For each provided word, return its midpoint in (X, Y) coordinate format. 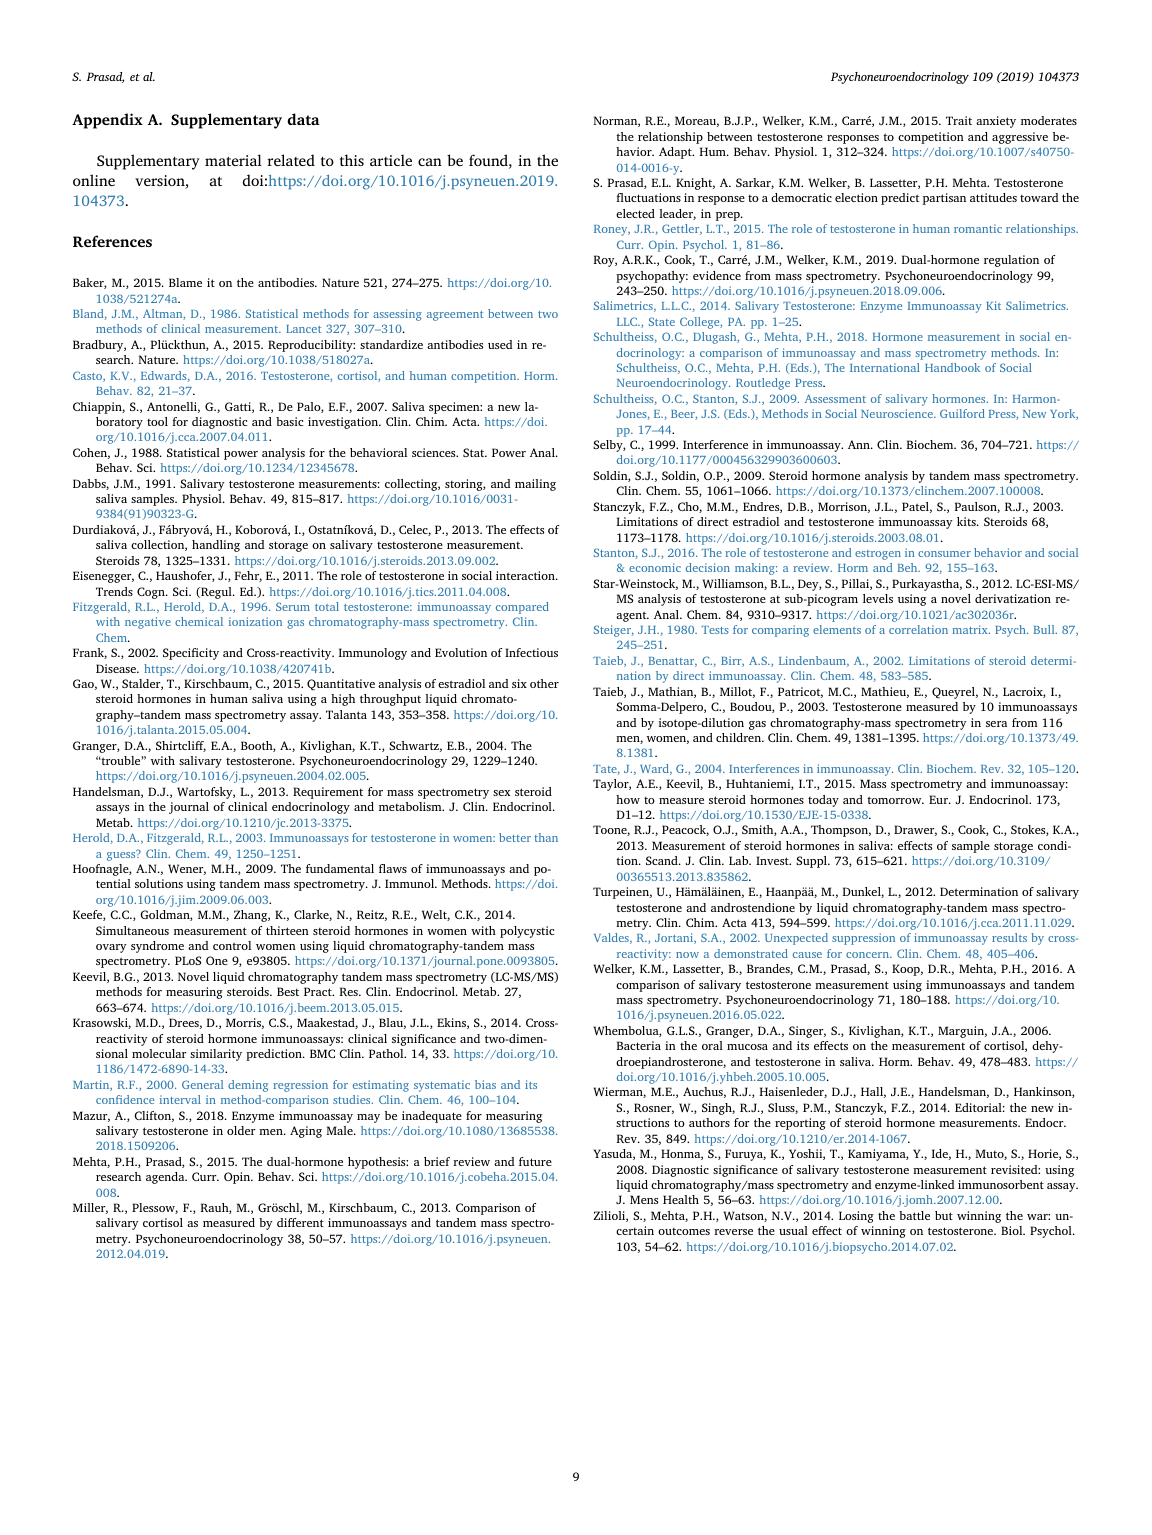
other (544, 683)
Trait (959, 120)
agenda (166, 1178)
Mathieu (885, 692)
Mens (644, 1199)
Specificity (191, 654)
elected (635, 213)
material (233, 160)
